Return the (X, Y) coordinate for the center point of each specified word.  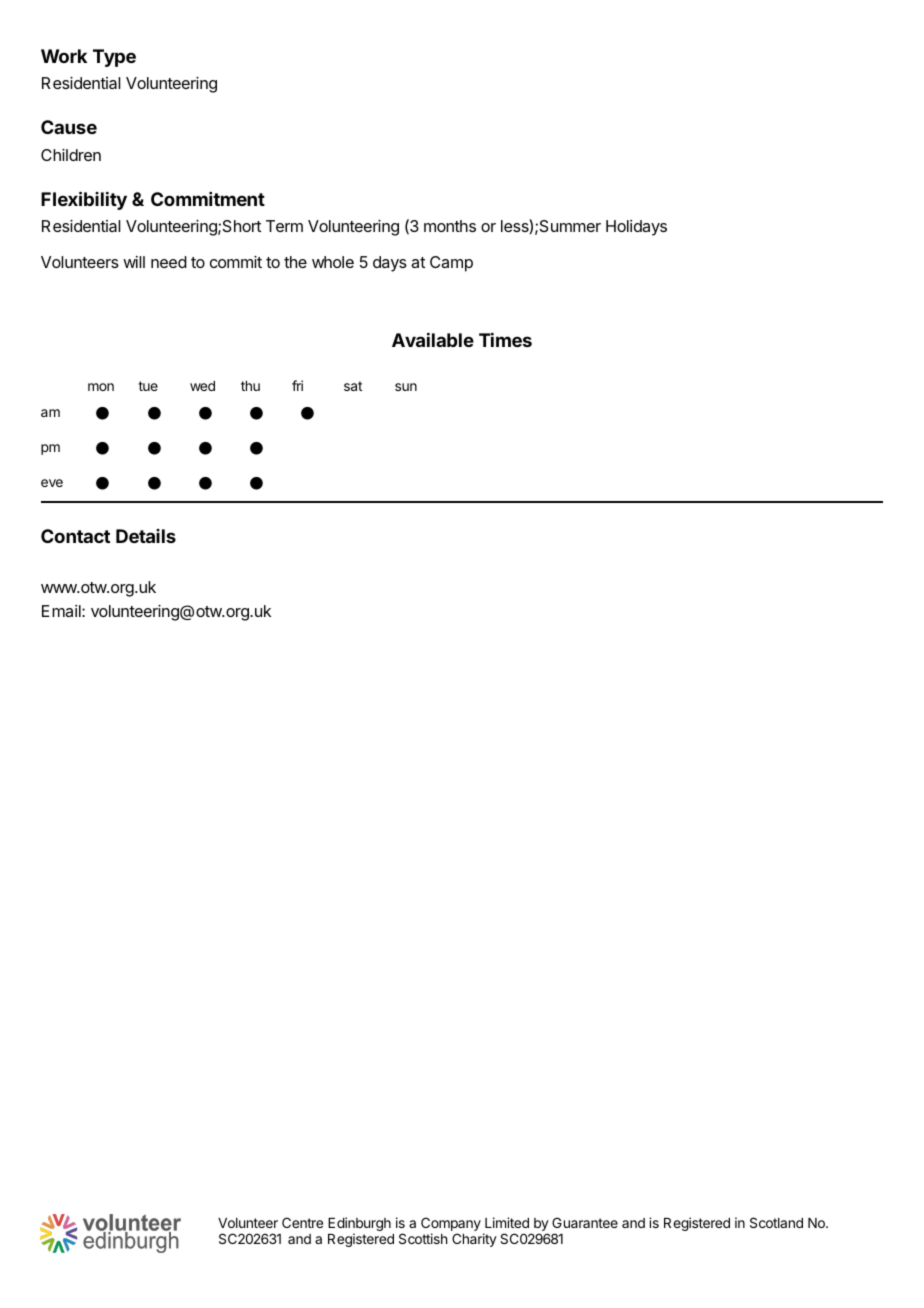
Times (505, 339)
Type (114, 58)
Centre (302, 1222)
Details (146, 536)
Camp (451, 264)
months (450, 226)
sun (406, 387)
